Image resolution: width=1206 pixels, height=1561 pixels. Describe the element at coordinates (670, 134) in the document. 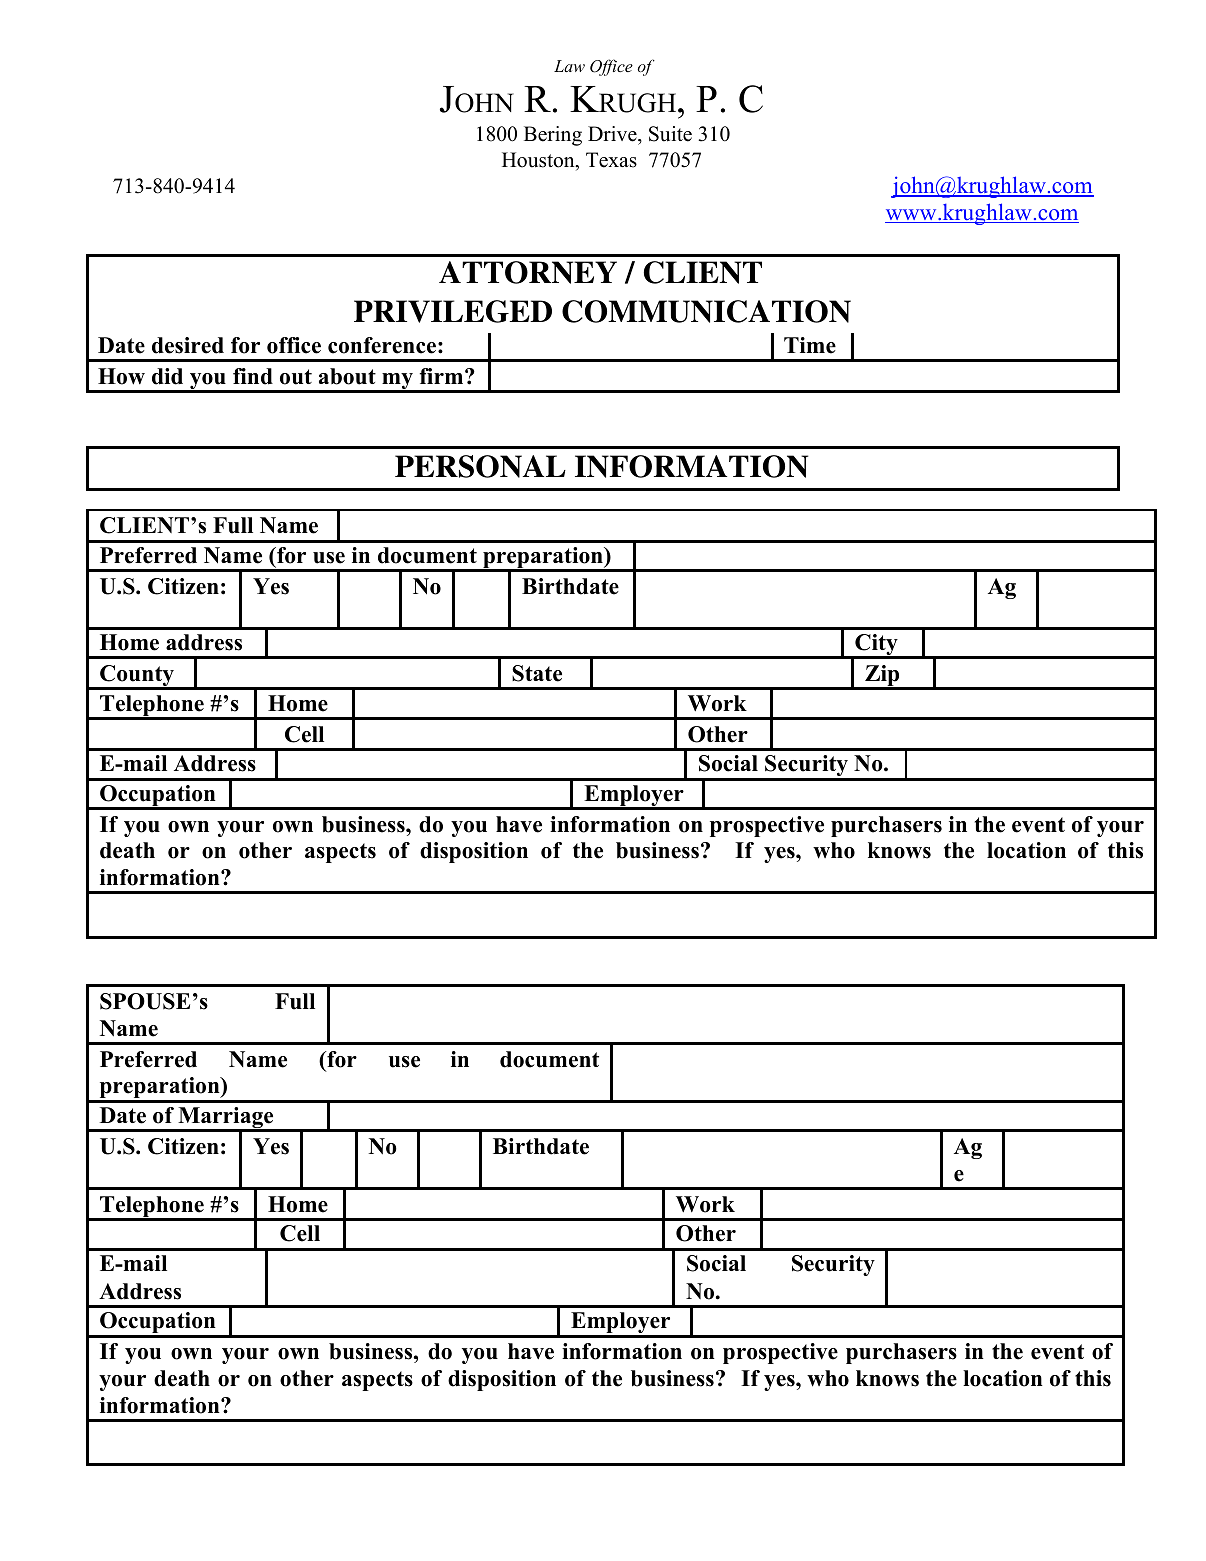

I see `Suite` at that location.
